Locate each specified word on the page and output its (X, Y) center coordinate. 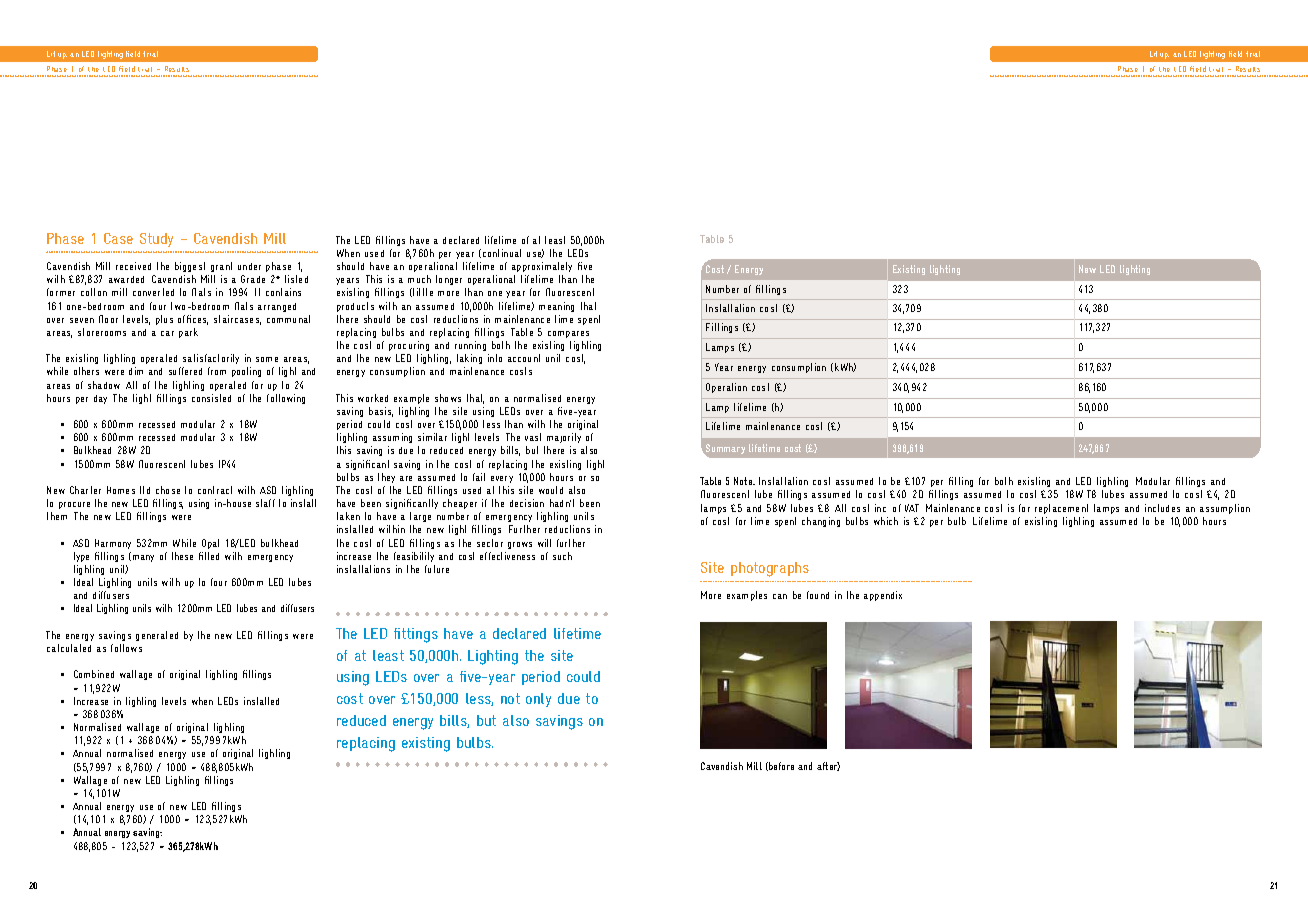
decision (527, 503)
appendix (883, 596)
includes (1162, 508)
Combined (94, 674)
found (818, 595)
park (188, 333)
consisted (211, 398)
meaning (556, 307)
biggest (190, 267)
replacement (1061, 509)
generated (157, 636)
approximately (542, 267)
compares (568, 334)
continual (502, 253)
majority (564, 440)
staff (265, 503)
